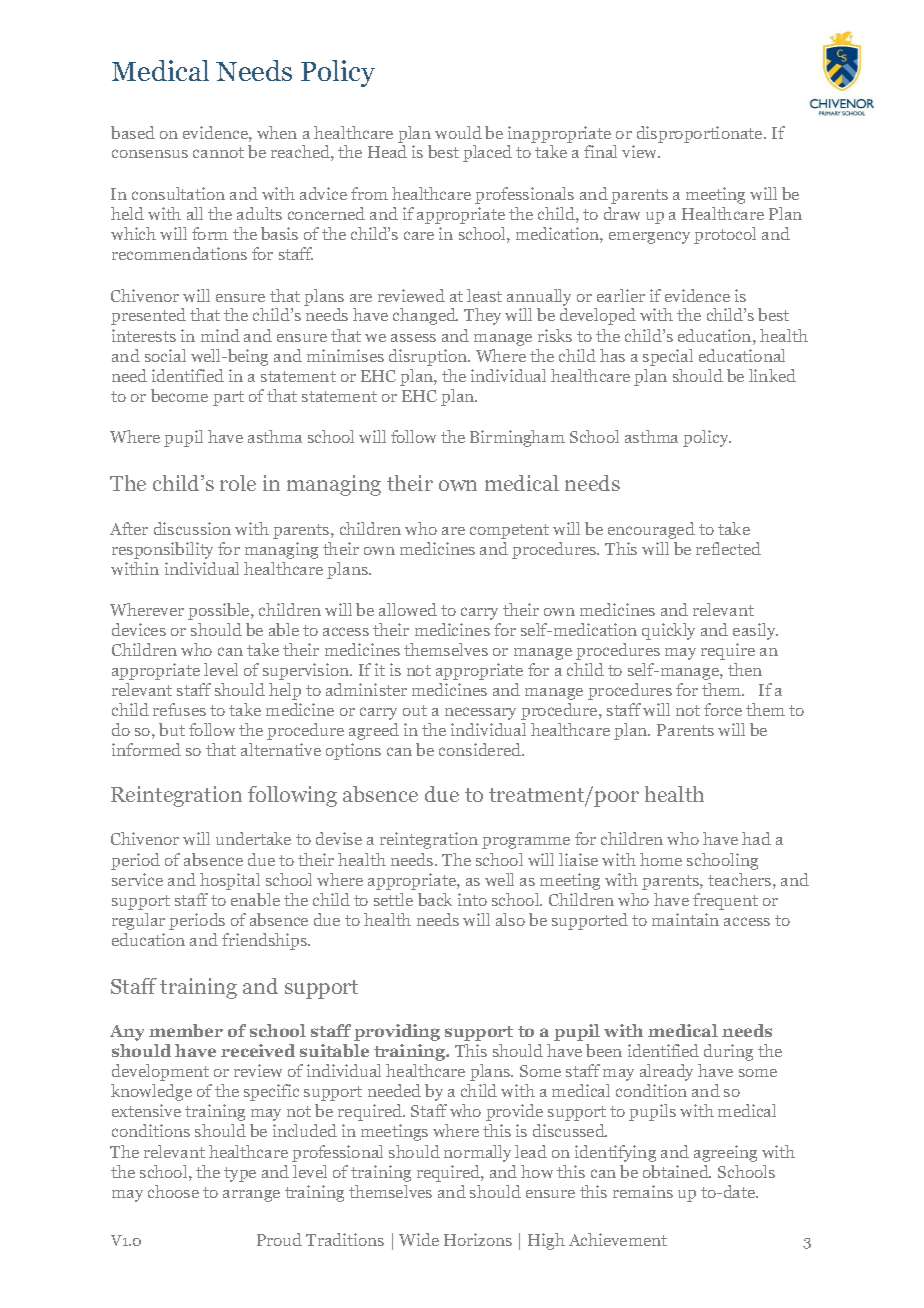  What do you see at coordinates (179, 709) in the image?
I see `refuses` at bounding box center [179, 709].
